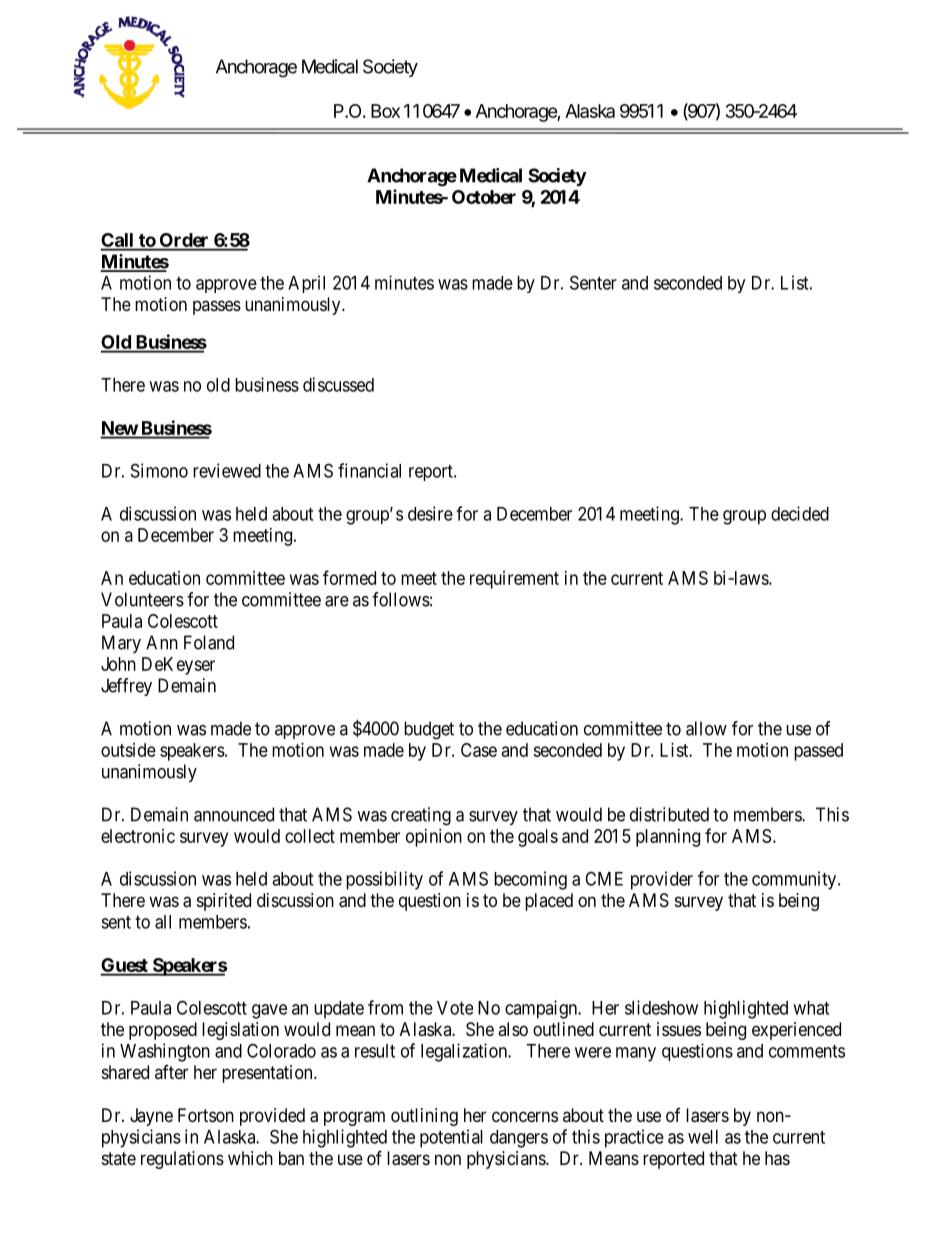 Image resolution: width=952 pixels, height=1233 pixels. I want to click on follows, so click(401, 599).
